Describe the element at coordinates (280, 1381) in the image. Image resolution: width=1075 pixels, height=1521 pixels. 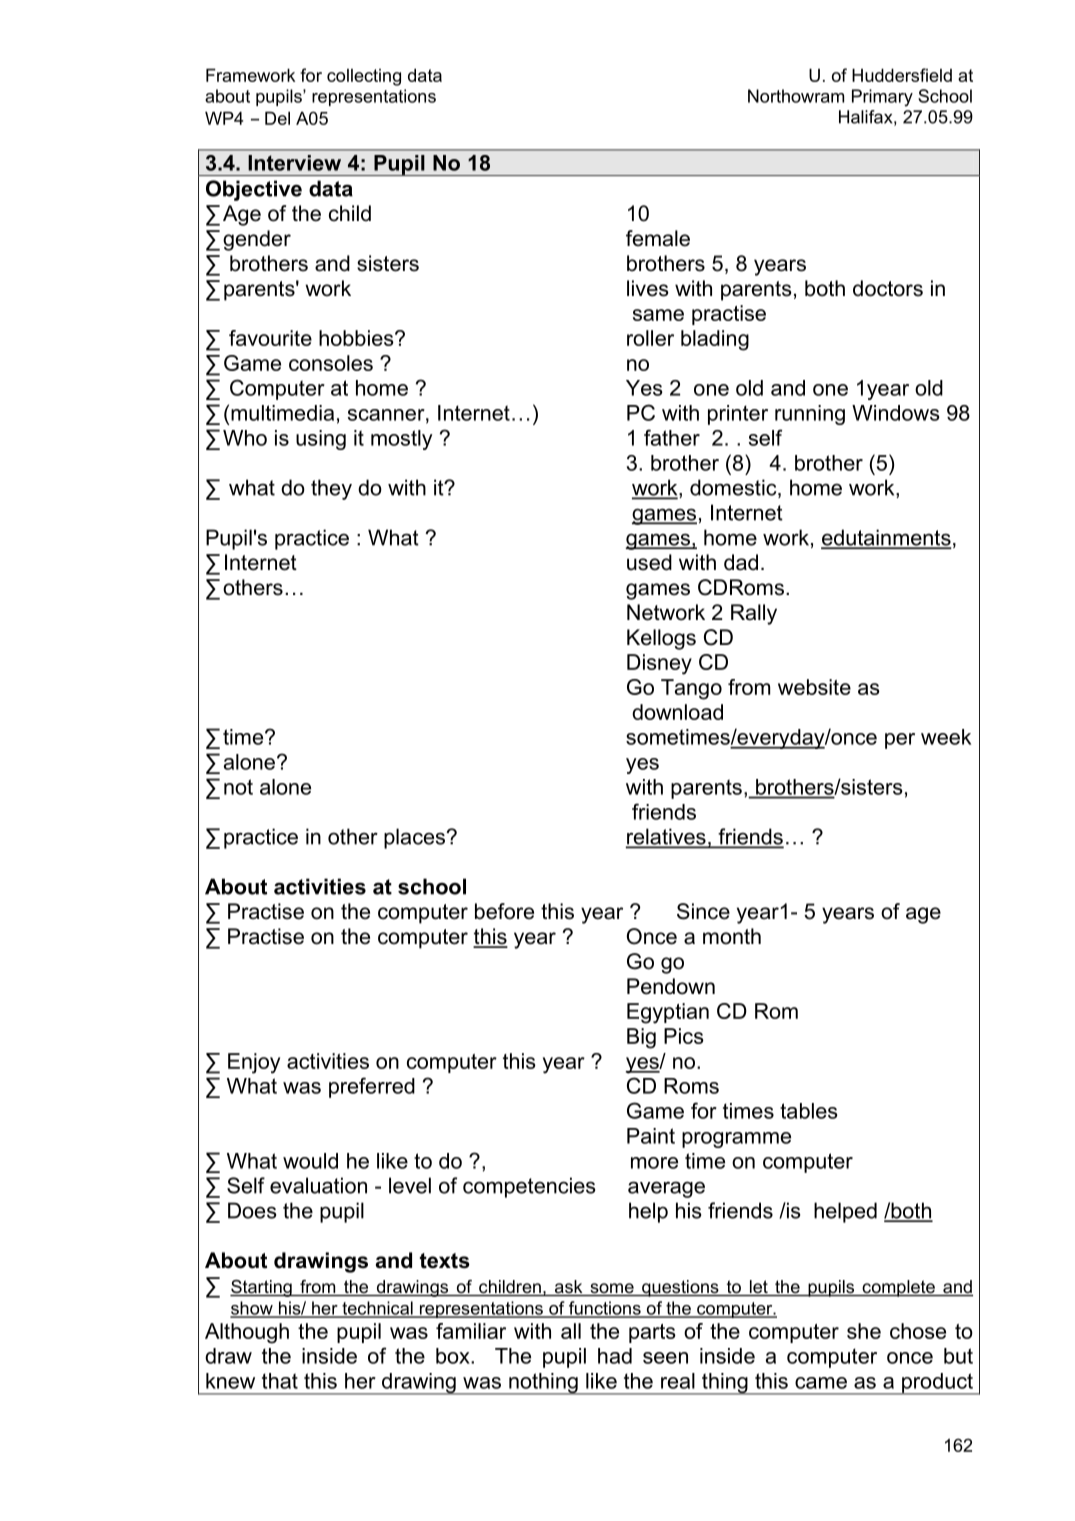
I see `that` at that location.
